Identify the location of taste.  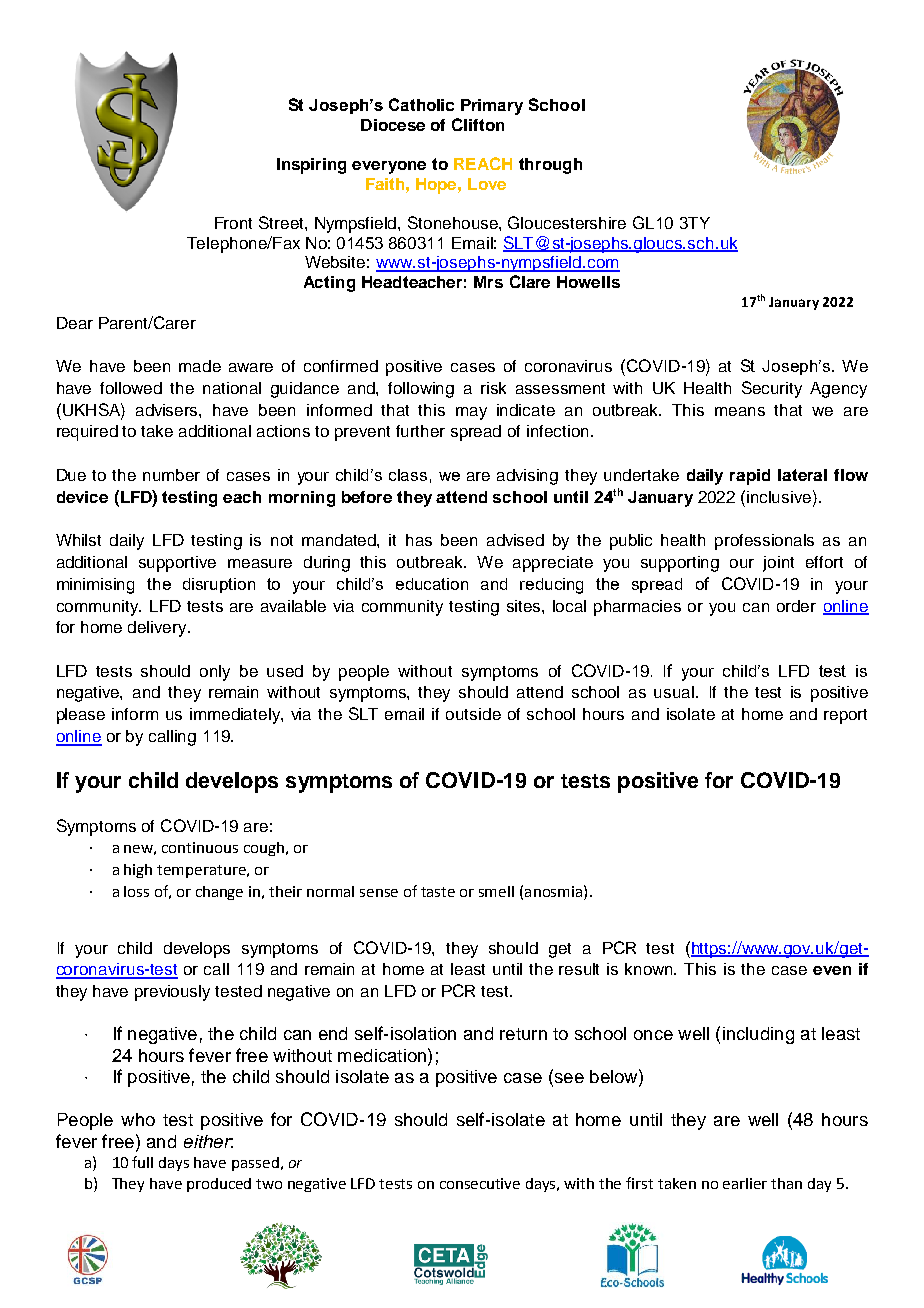
(438, 892).
